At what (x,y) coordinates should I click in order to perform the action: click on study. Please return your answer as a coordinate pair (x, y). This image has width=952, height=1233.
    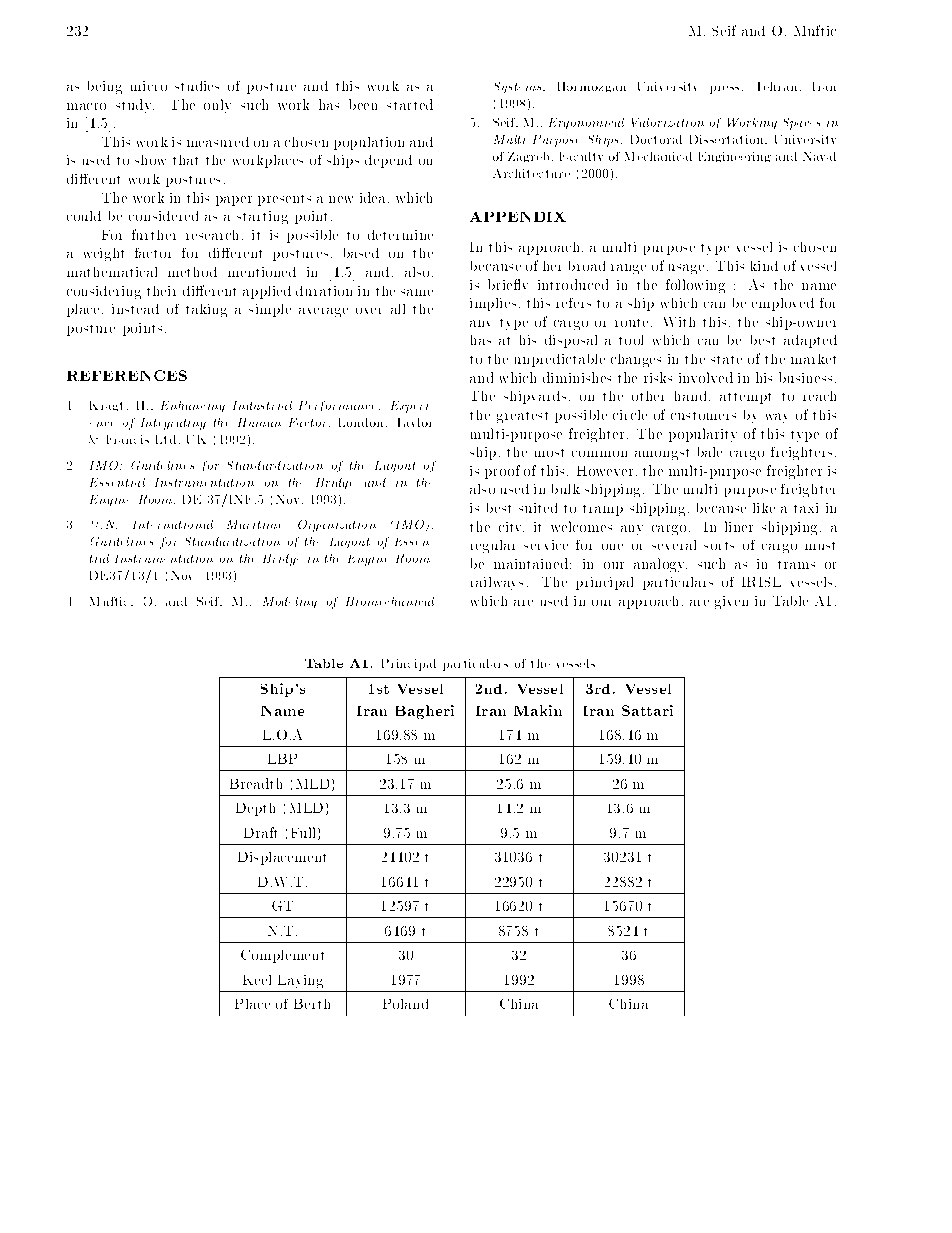
    Looking at the image, I should click on (135, 106).
